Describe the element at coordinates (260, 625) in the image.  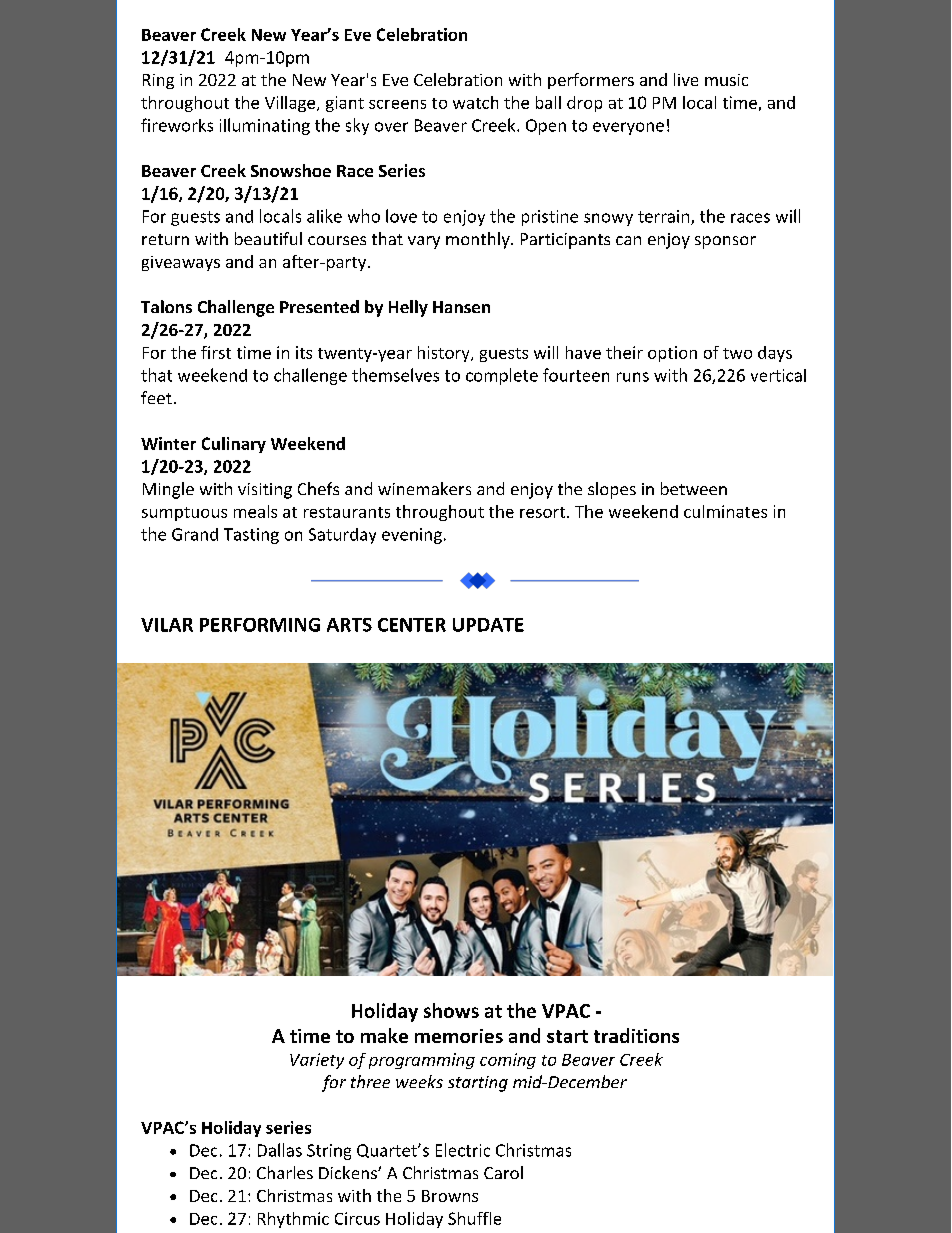
I see `PERFORMING` at that location.
